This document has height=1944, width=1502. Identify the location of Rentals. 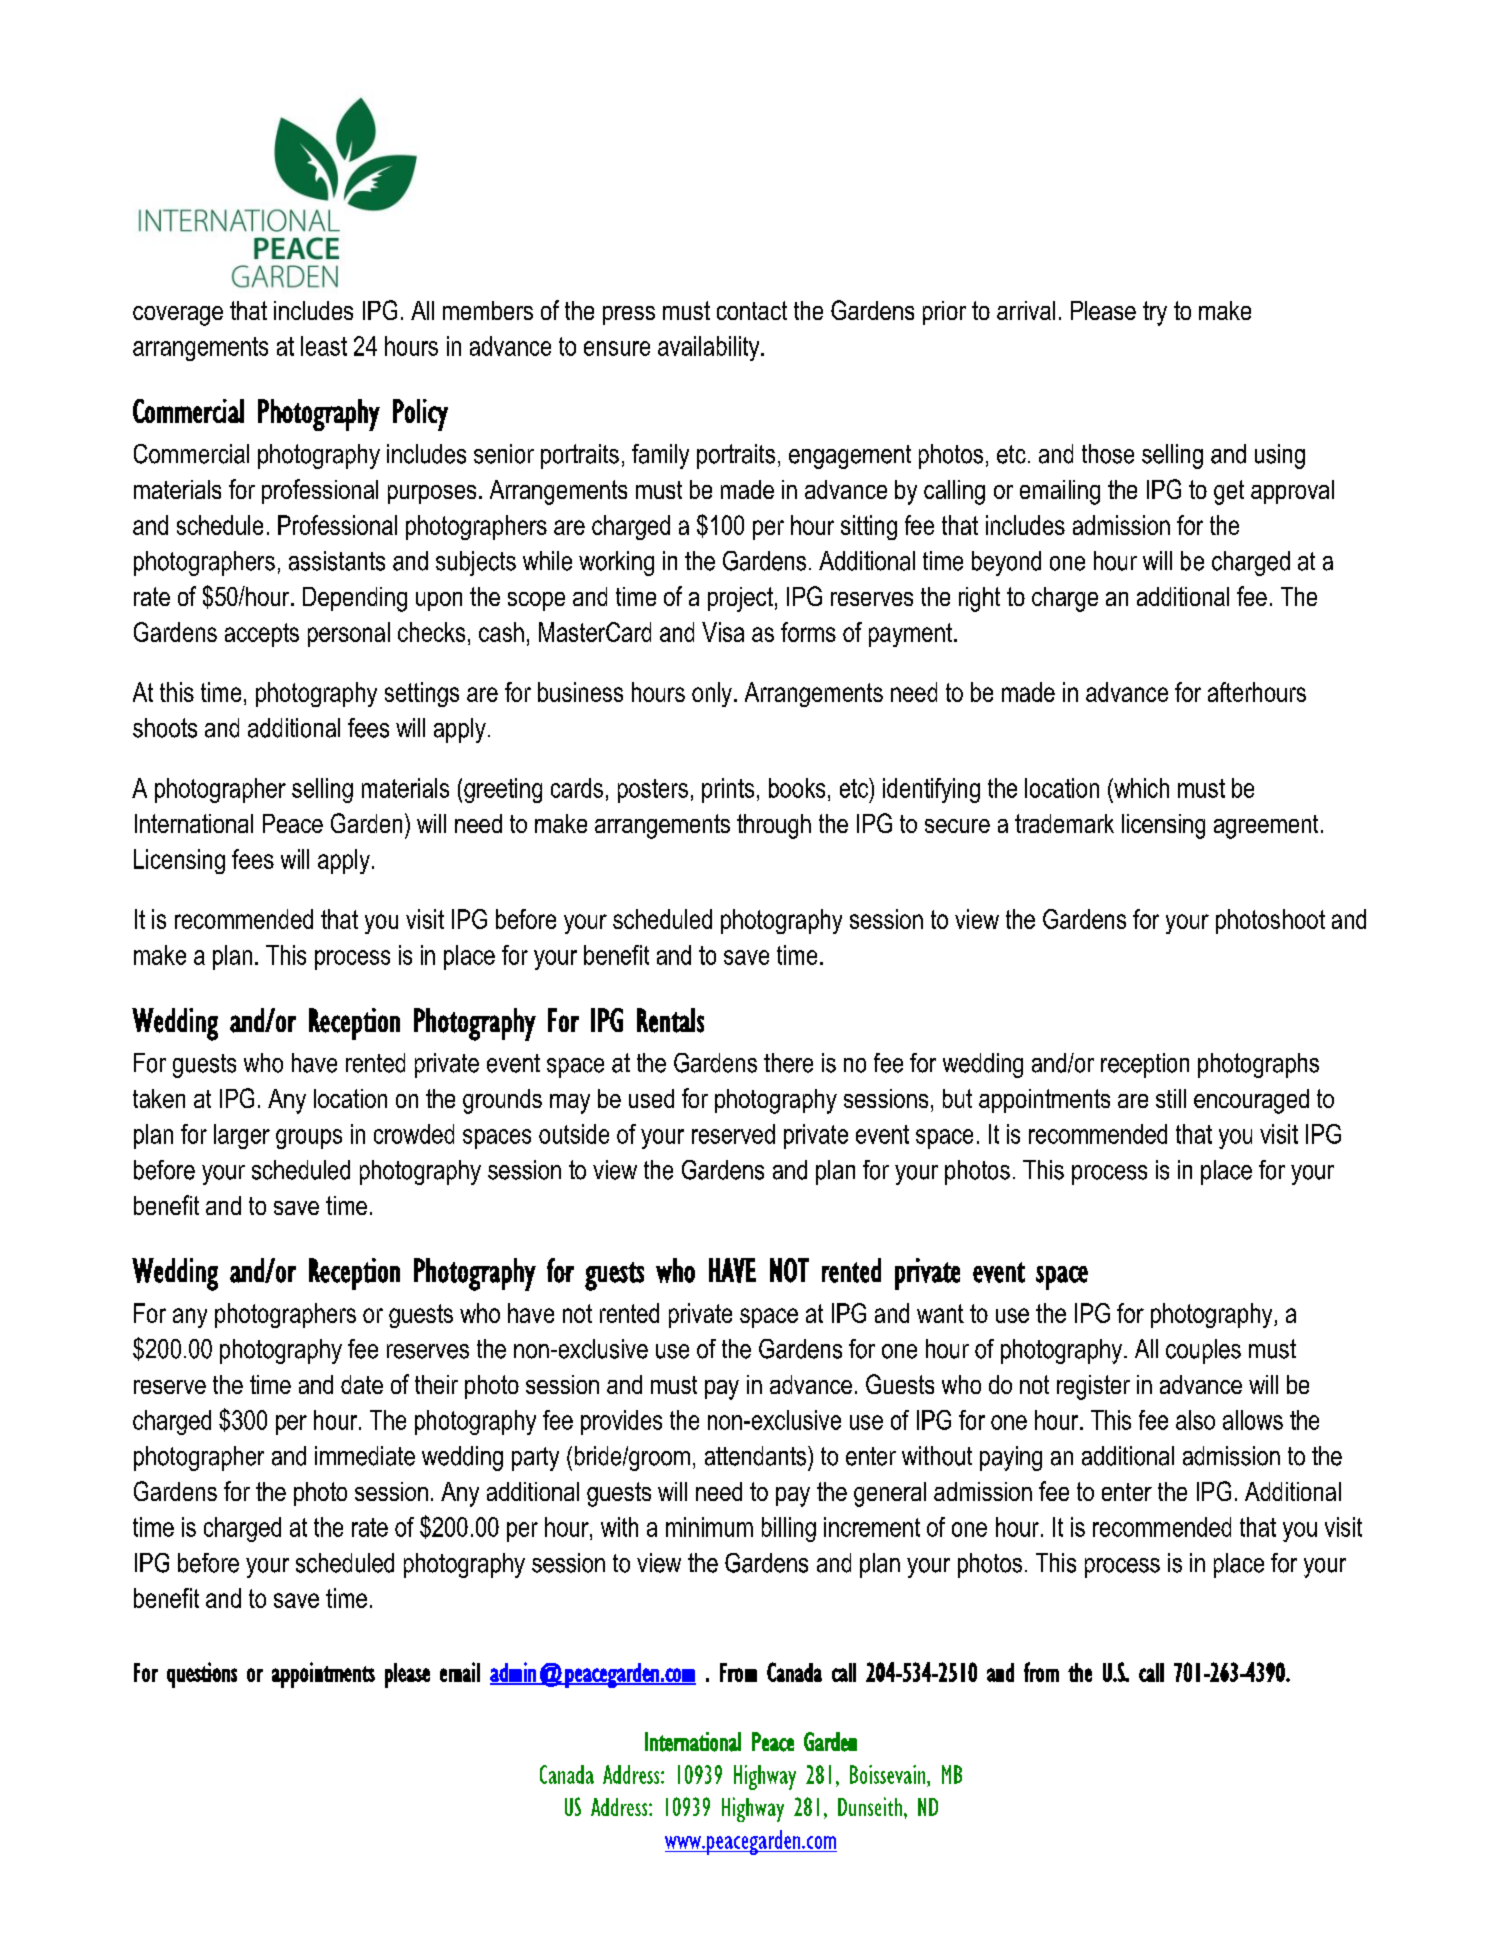
(670, 1020).
